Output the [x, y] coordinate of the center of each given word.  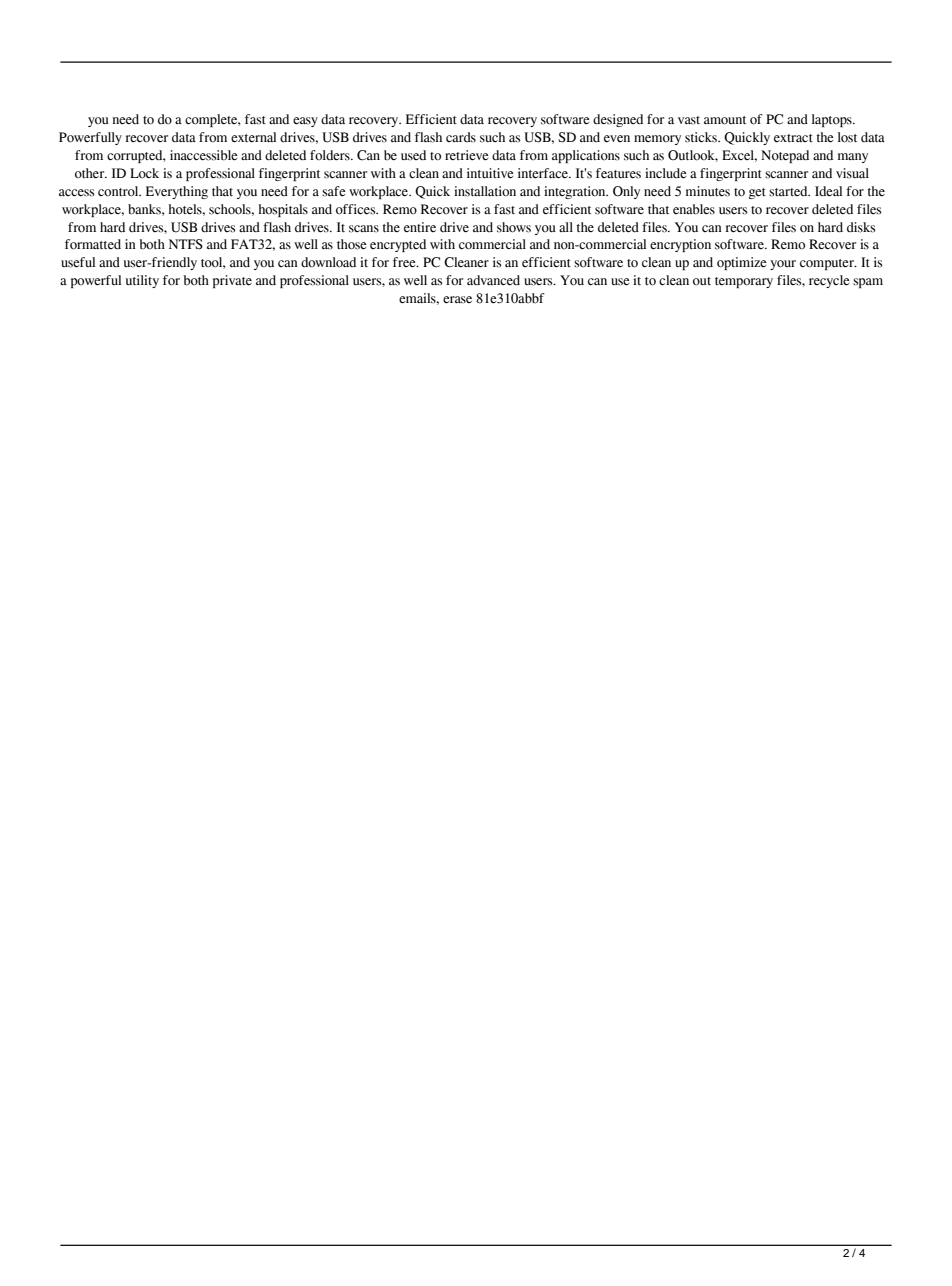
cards [461, 137]
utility [142, 281]
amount [725, 120]
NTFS [186, 244]
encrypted [398, 245]
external [253, 137]
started [789, 191]
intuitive [490, 173]
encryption [680, 245]
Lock [144, 173]
